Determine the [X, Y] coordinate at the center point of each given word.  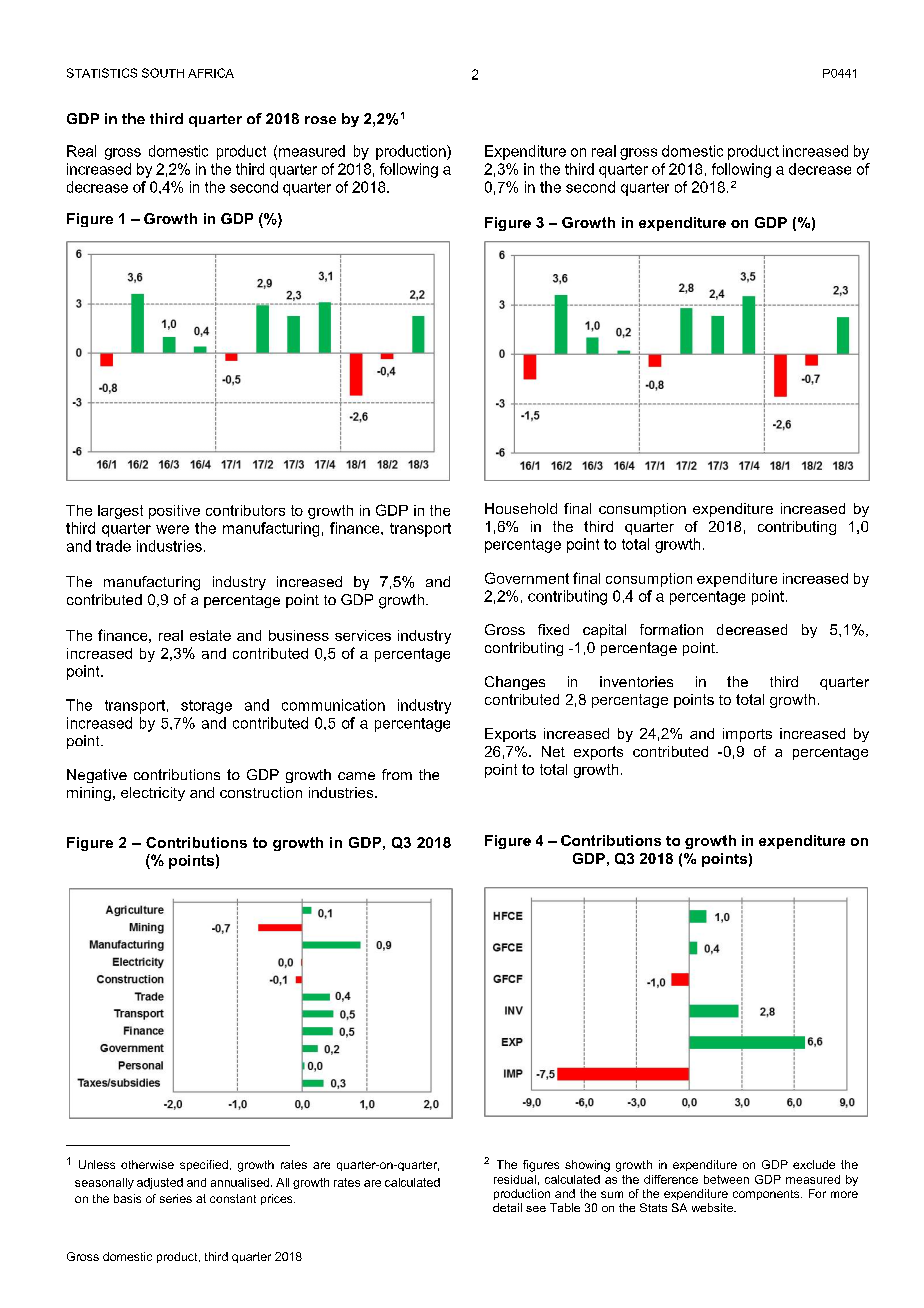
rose [320, 120]
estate [210, 635]
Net [553, 751]
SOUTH [163, 73]
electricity [153, 794]
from [397, 774]
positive [174, 512]
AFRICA [211, 73]
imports [747, 735]
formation [671, 629]
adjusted [160, 1183]
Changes [515, 683]
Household [521, 508]
